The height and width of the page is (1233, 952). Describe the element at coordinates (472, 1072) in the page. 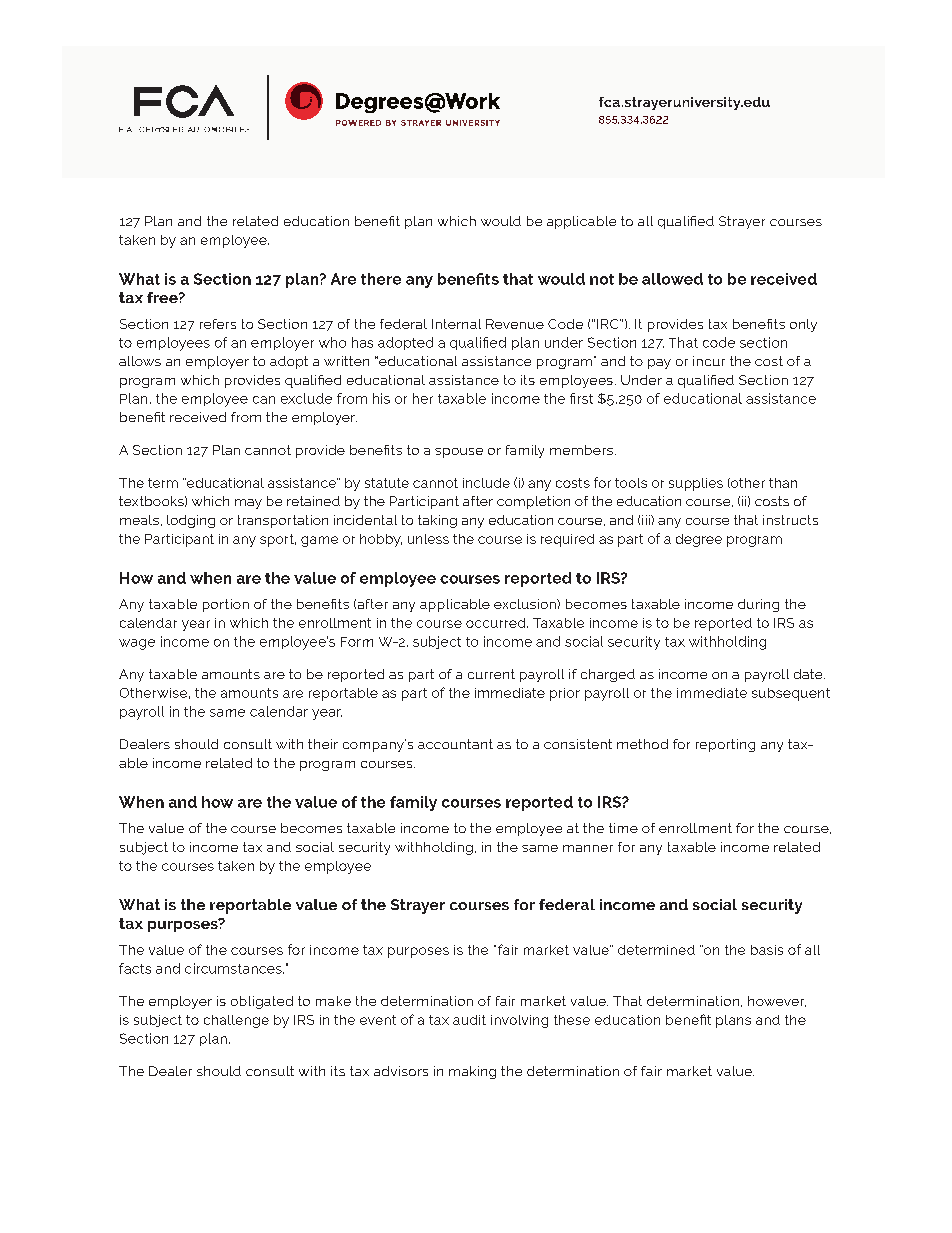

I see `making` at that location.
